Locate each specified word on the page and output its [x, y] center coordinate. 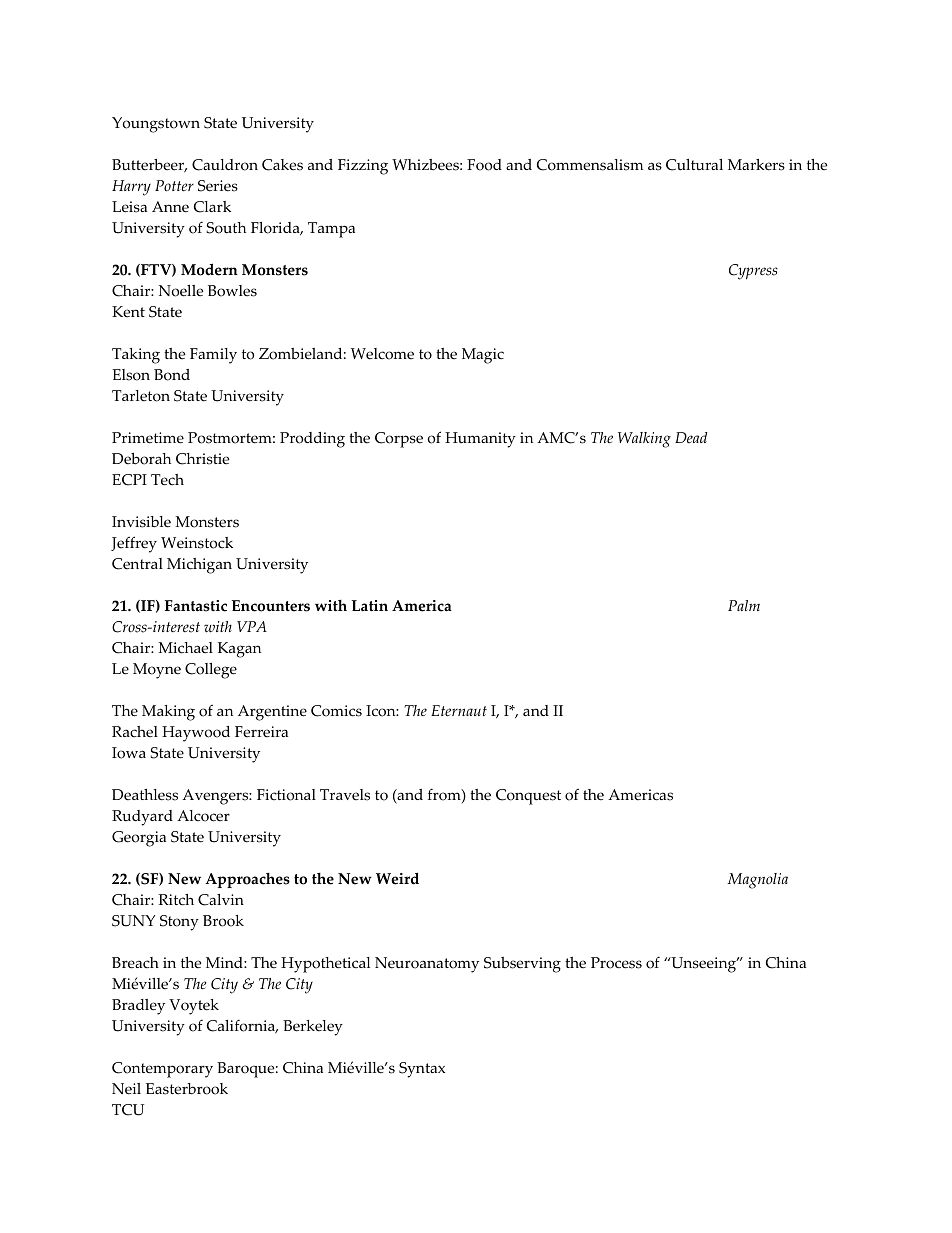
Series [218, 186]
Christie [202, 459]
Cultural [694, 165]
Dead [691, 437]
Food [484, 165]
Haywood [196, 734]
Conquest [528, 797]
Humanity [480, 440]
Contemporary [162, 1070]
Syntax [422, 1070]
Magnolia [757, 881]
